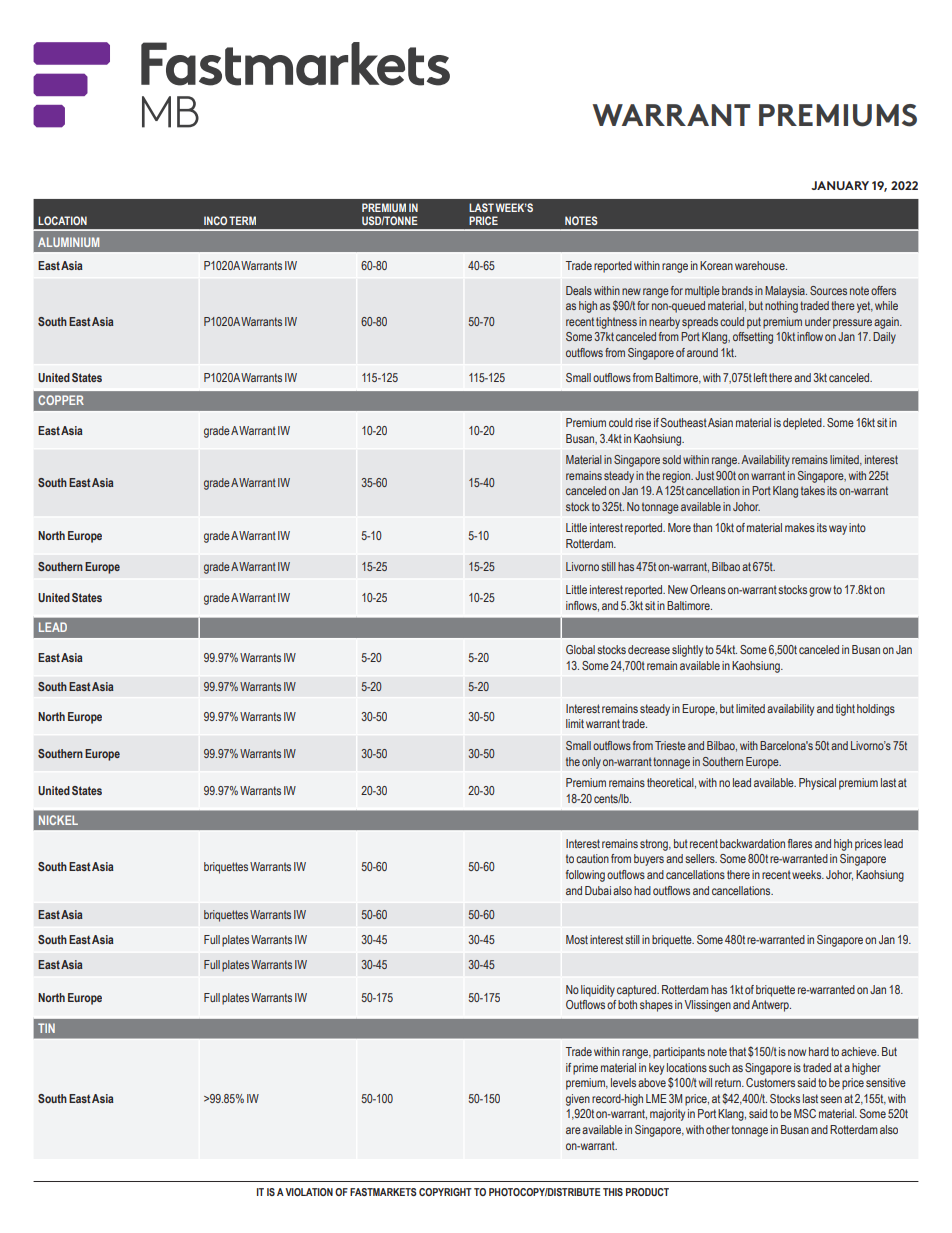  Describe the element at coordinates (309, 1192) in the screenshot. I see `VIOLATION` at that location.
